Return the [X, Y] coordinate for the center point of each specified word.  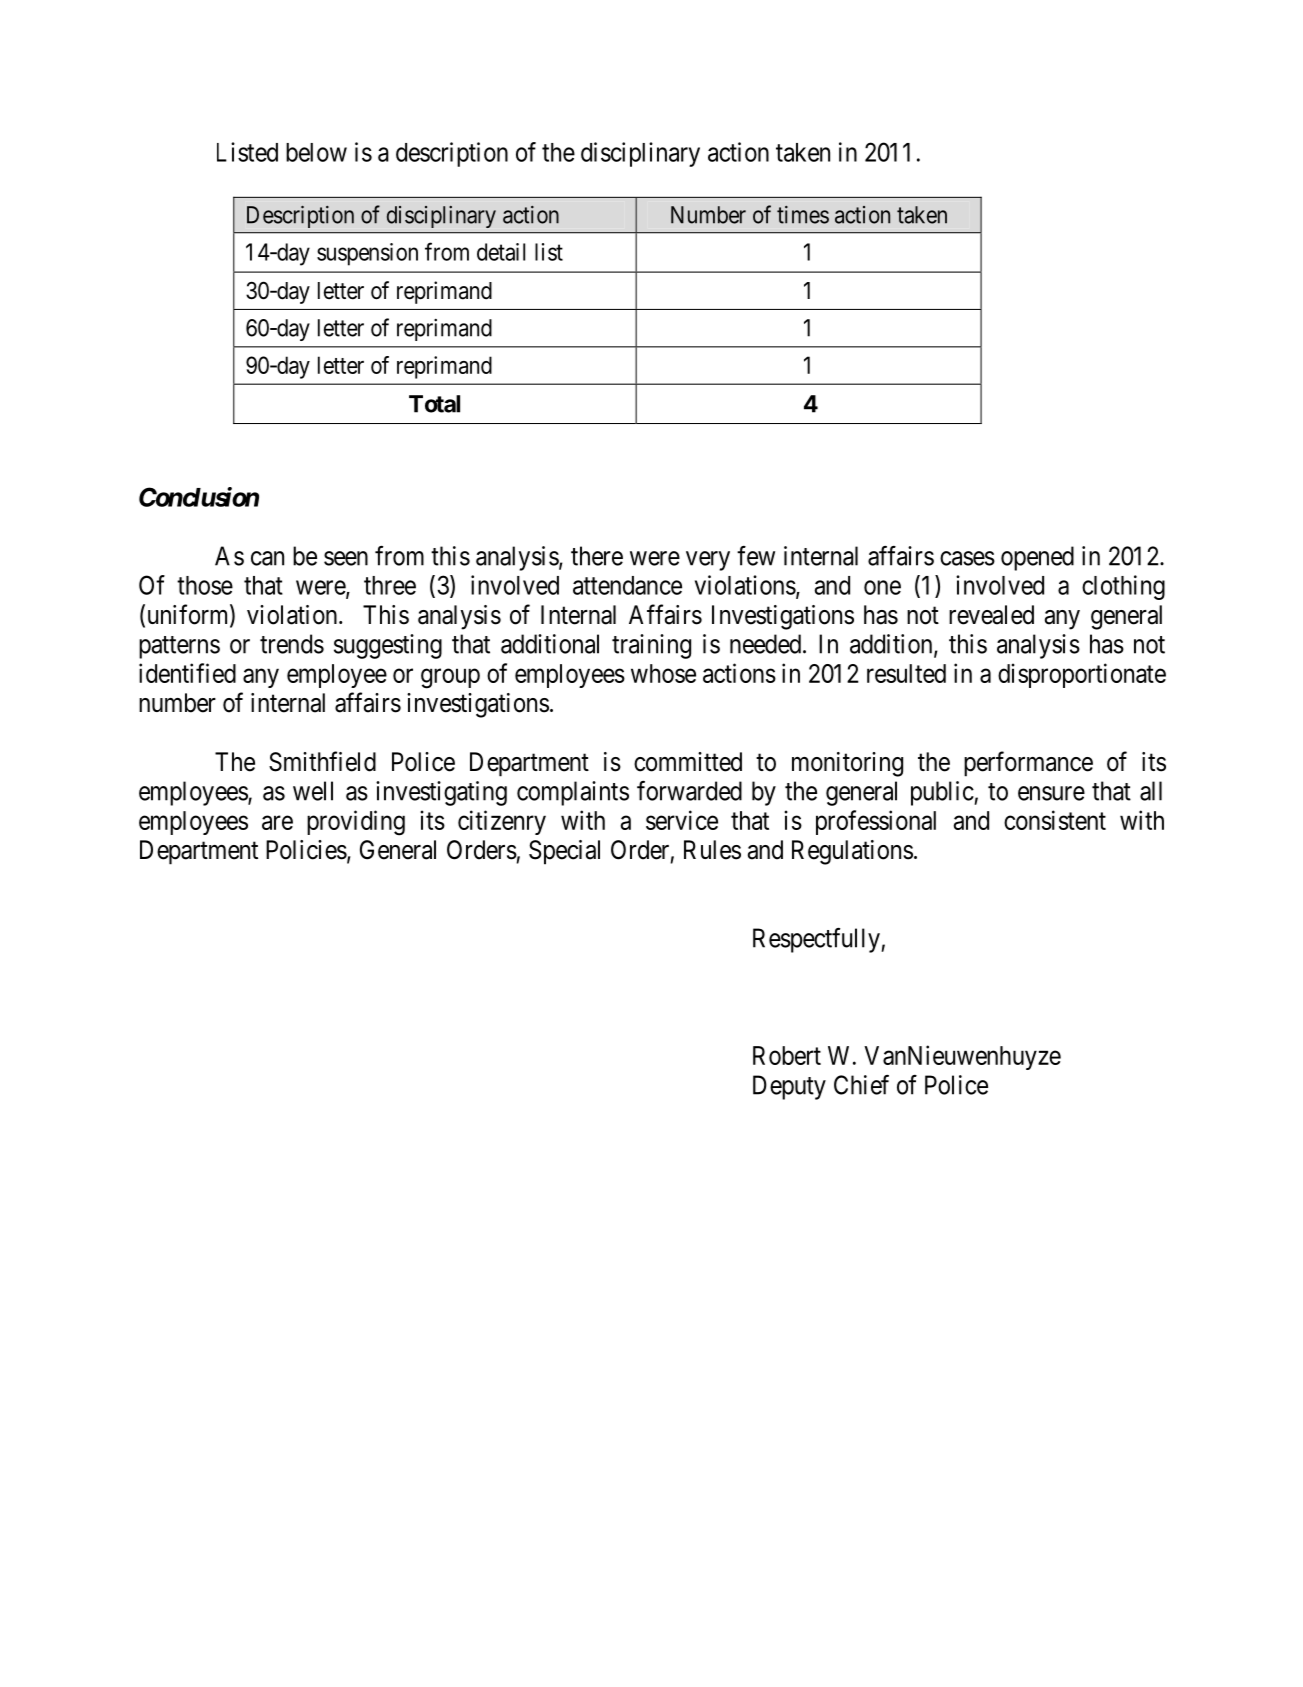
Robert [787, 1055]
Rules [712, 850]
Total [434, 404]
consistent [1055, 820]
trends [292, 644]
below [316, 152]
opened [1037, 558]
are [277, 822]
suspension [367, 254]
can [267, 558]
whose [663, 673]
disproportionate [1082, 675]
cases [967, 558]
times [803, 215]
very [708, 561]
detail [501, 252]
